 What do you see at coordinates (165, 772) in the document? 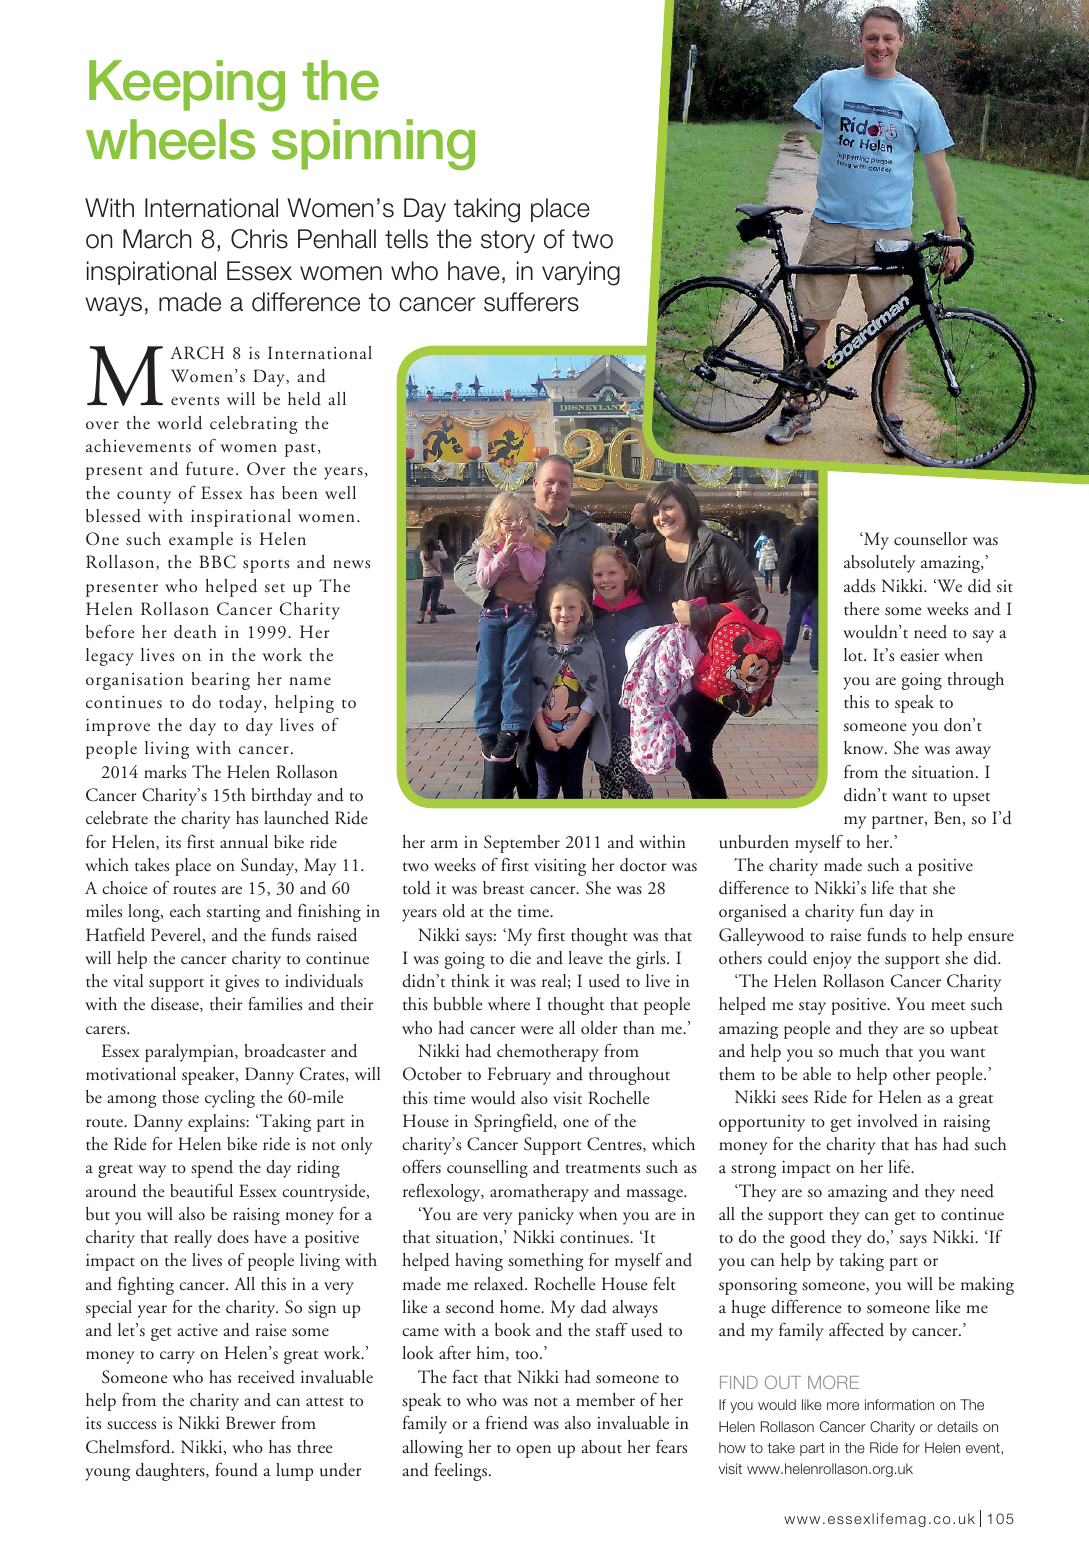
I see `marks` at bounding box center [165, 772].
